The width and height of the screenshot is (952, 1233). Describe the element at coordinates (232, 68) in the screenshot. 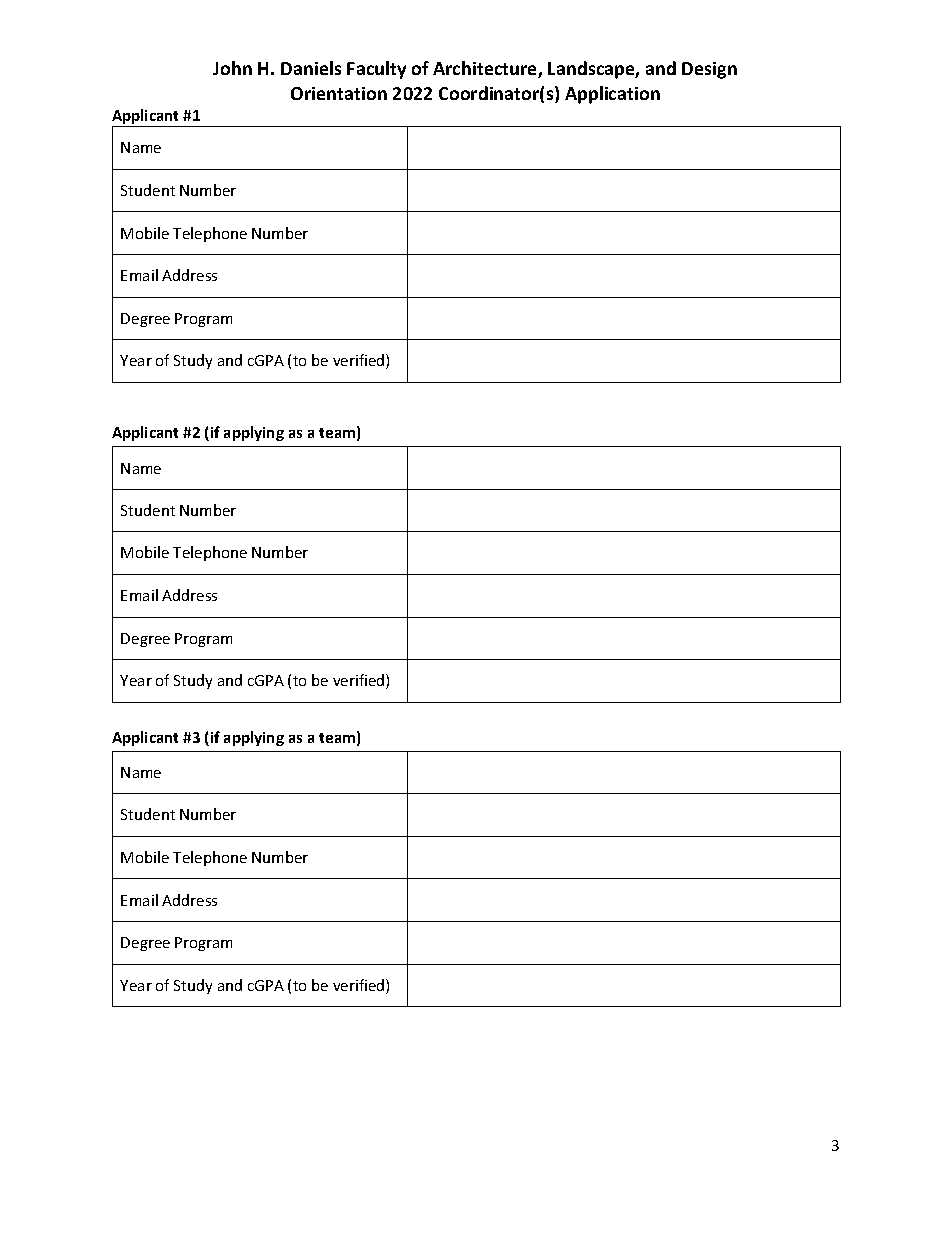

I see `John` at that location.
